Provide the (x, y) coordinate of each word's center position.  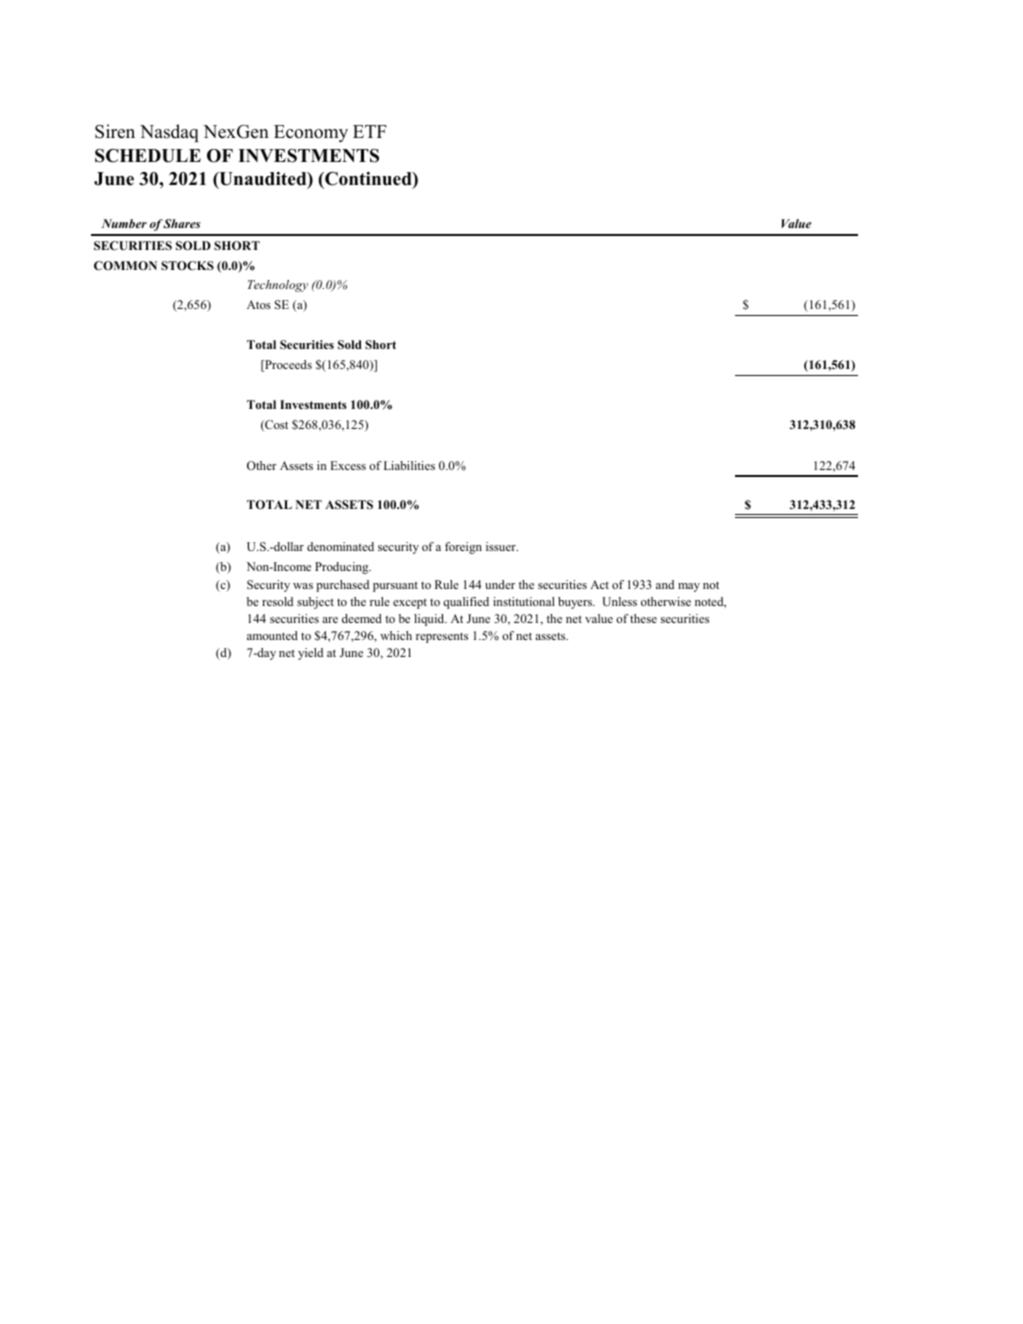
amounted (272, 635)
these (643, 618)
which (396, 635)
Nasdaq (169, 133)
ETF (370, 131)
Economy (311, 133)
